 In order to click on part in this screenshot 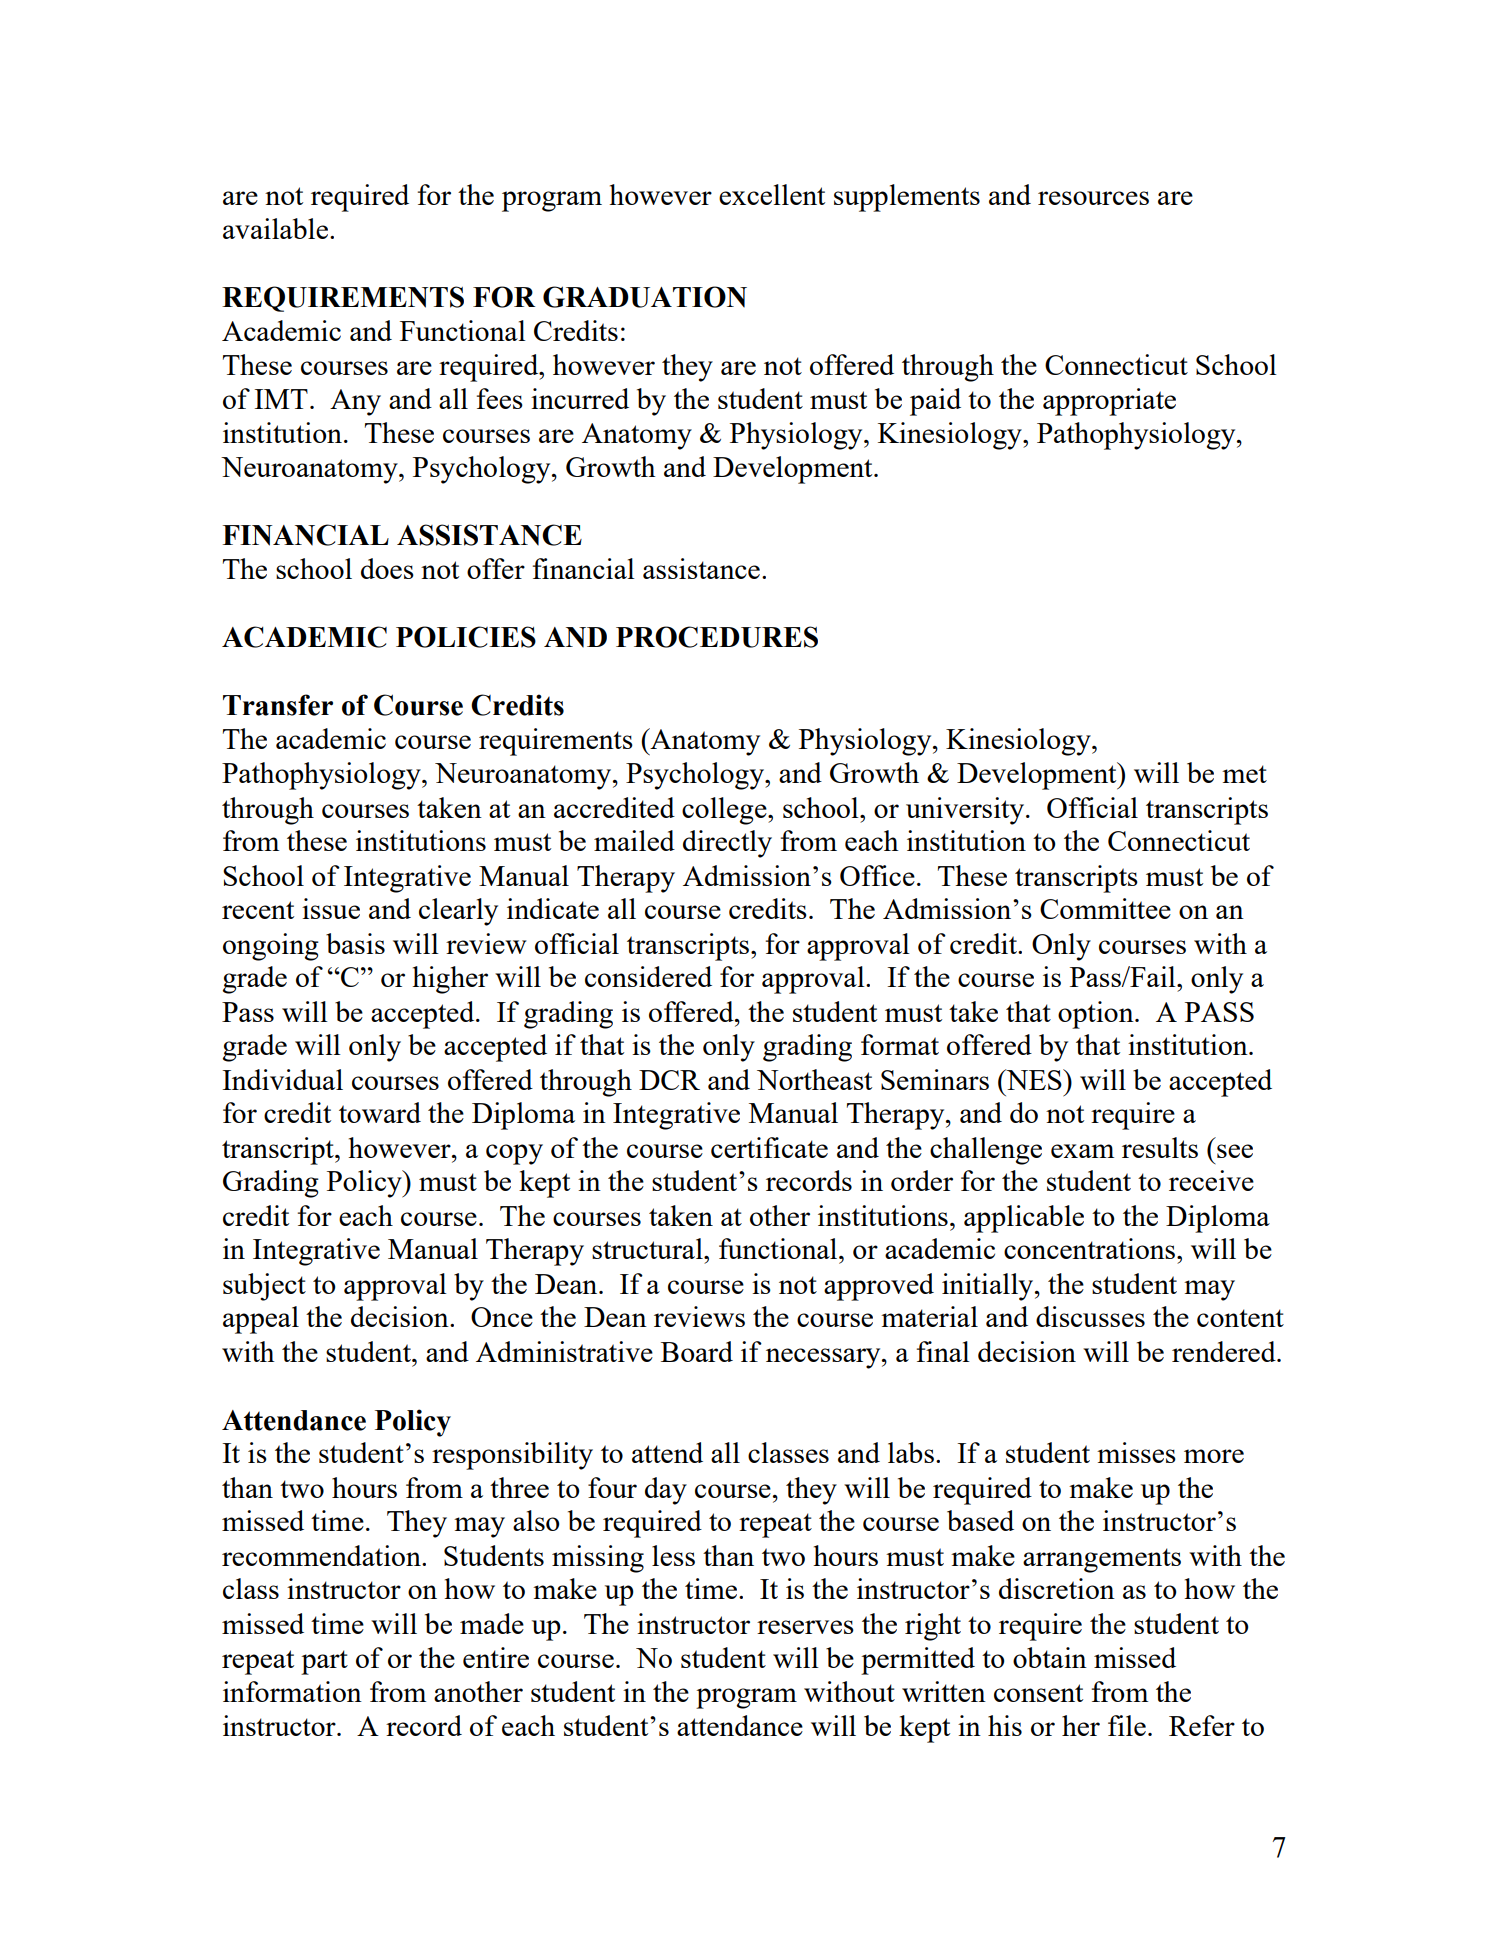, I will do `click(324, 1662)`.
